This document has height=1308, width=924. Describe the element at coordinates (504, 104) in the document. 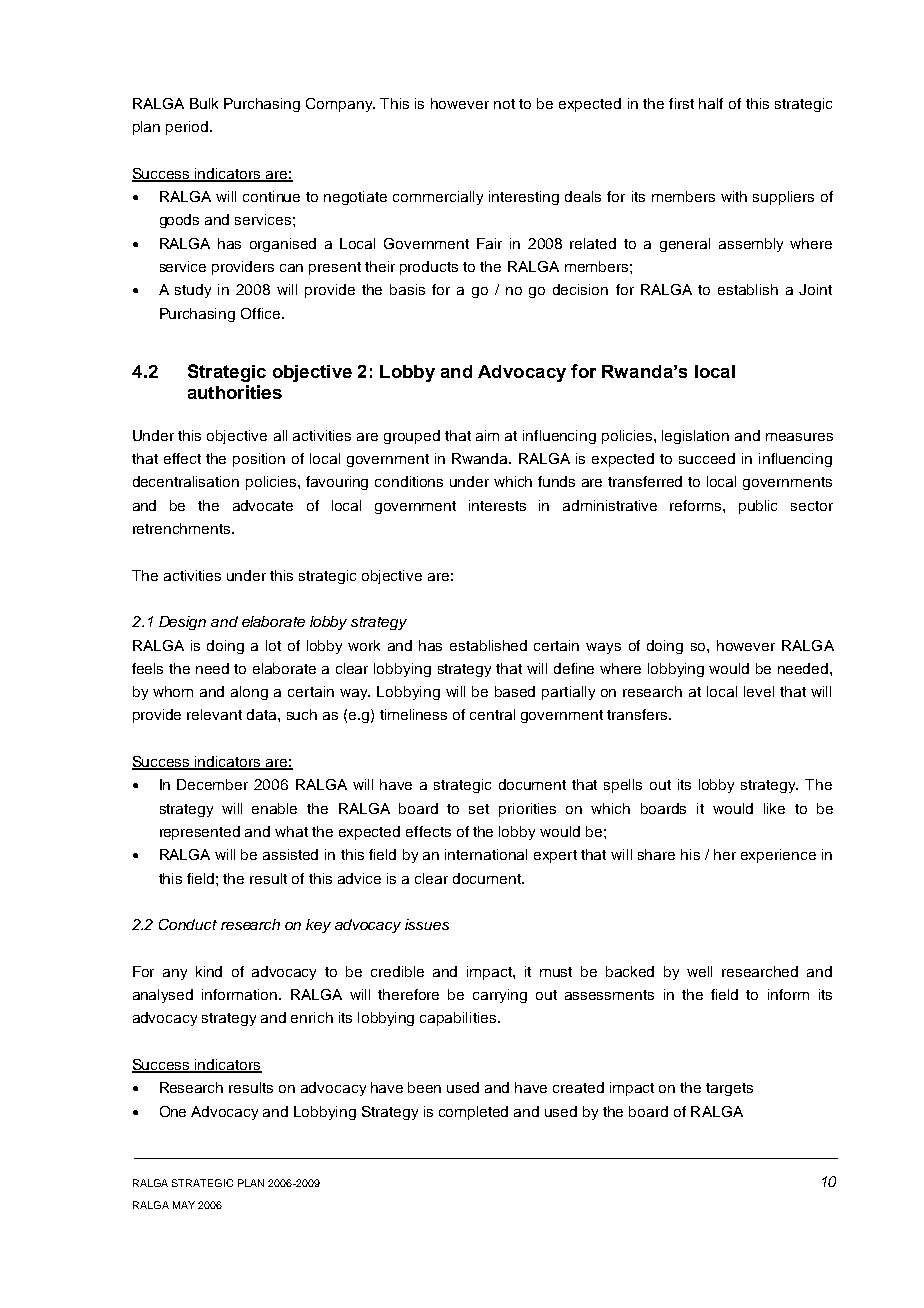

I see `not` at that location.
